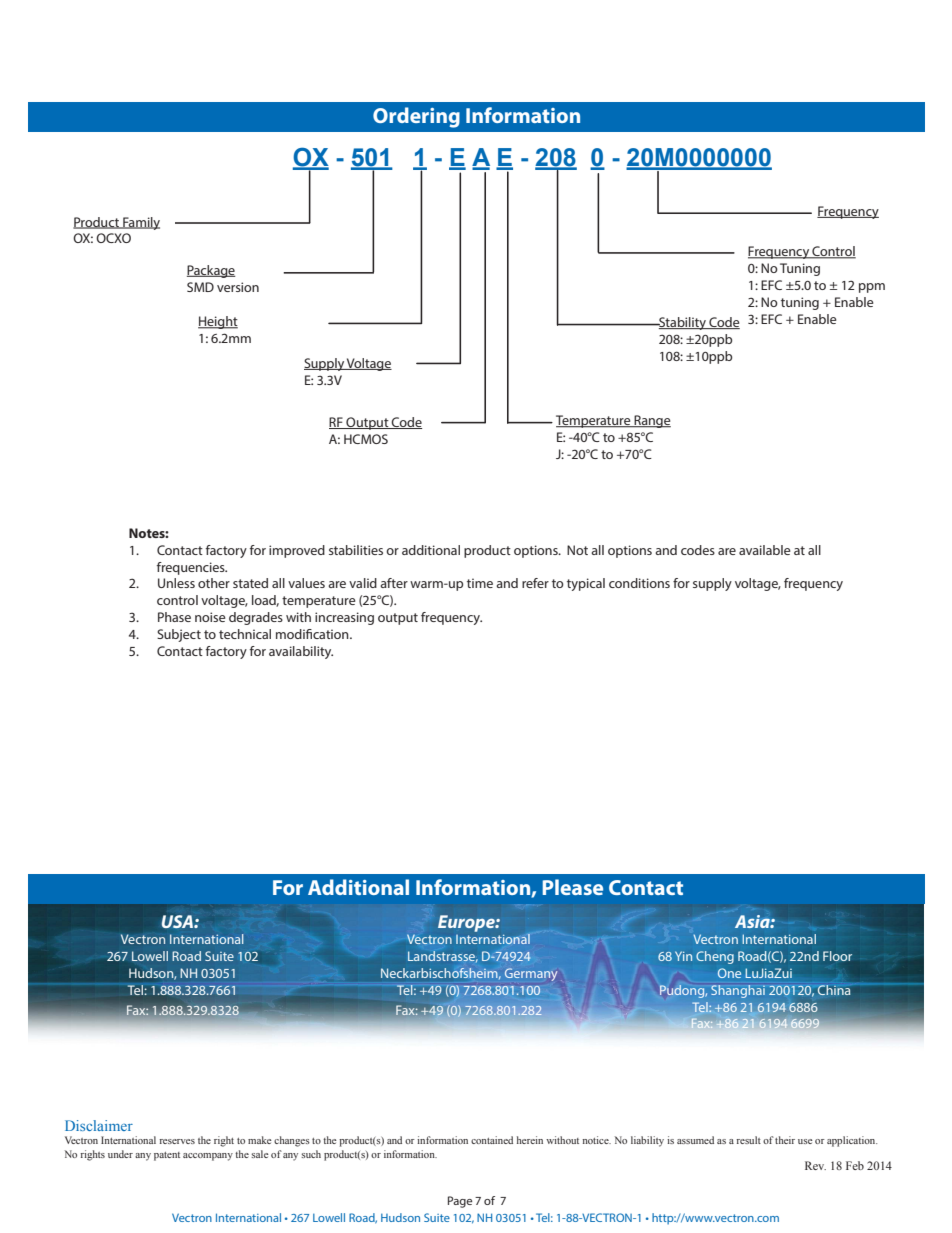 This screenshot has width=952, height=1233. Describe the element at coordinates (208, 1157) in the screenshot. I see `accompany` at that location.
